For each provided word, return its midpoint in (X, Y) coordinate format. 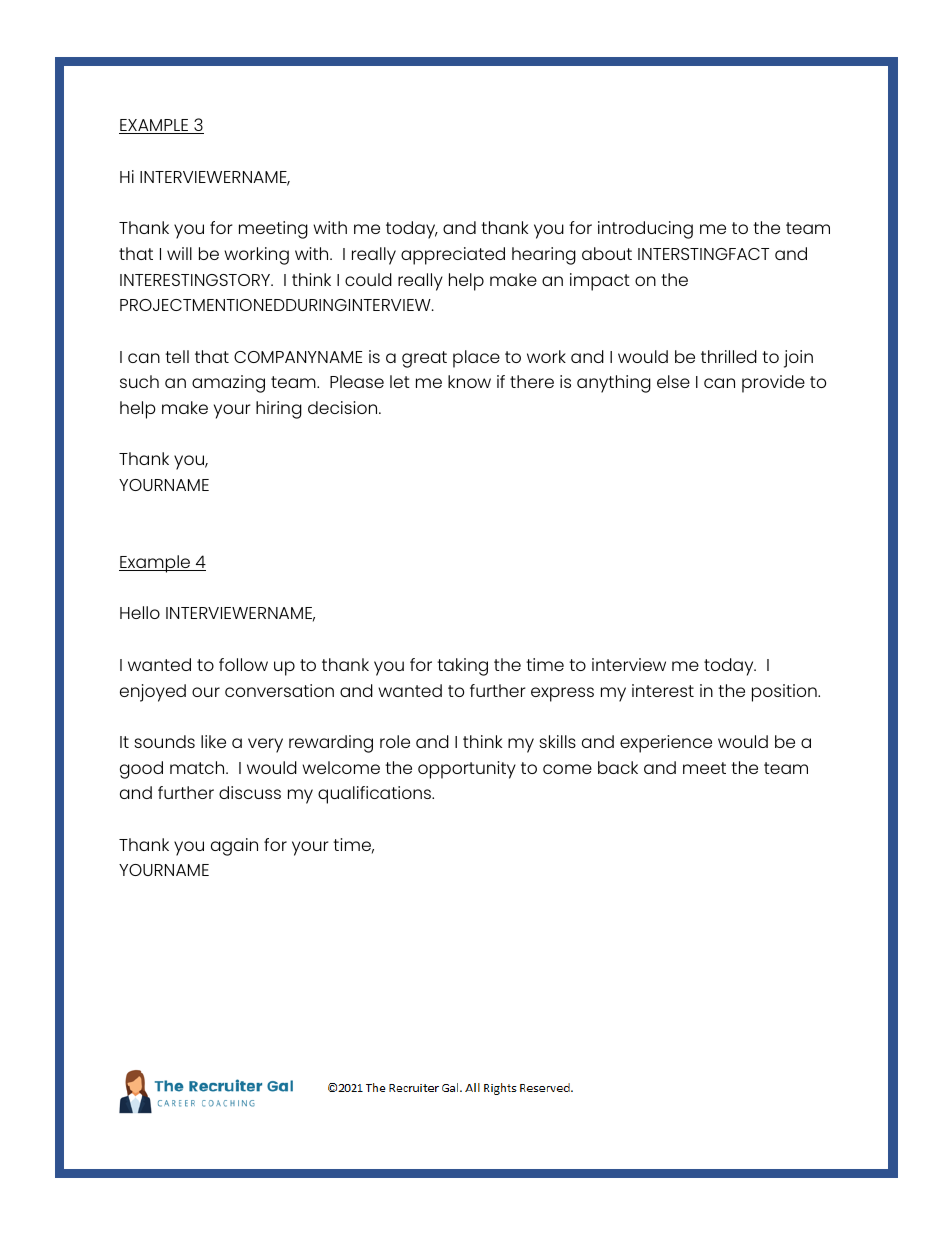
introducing (645, 230)
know (469, 381)
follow (243, 664)
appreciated (453, 256)
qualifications (376, 795)
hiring (279, 410)
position (785, 693)
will (179, 253)
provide (773, 384)
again (234, 847)
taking (462, 667)
